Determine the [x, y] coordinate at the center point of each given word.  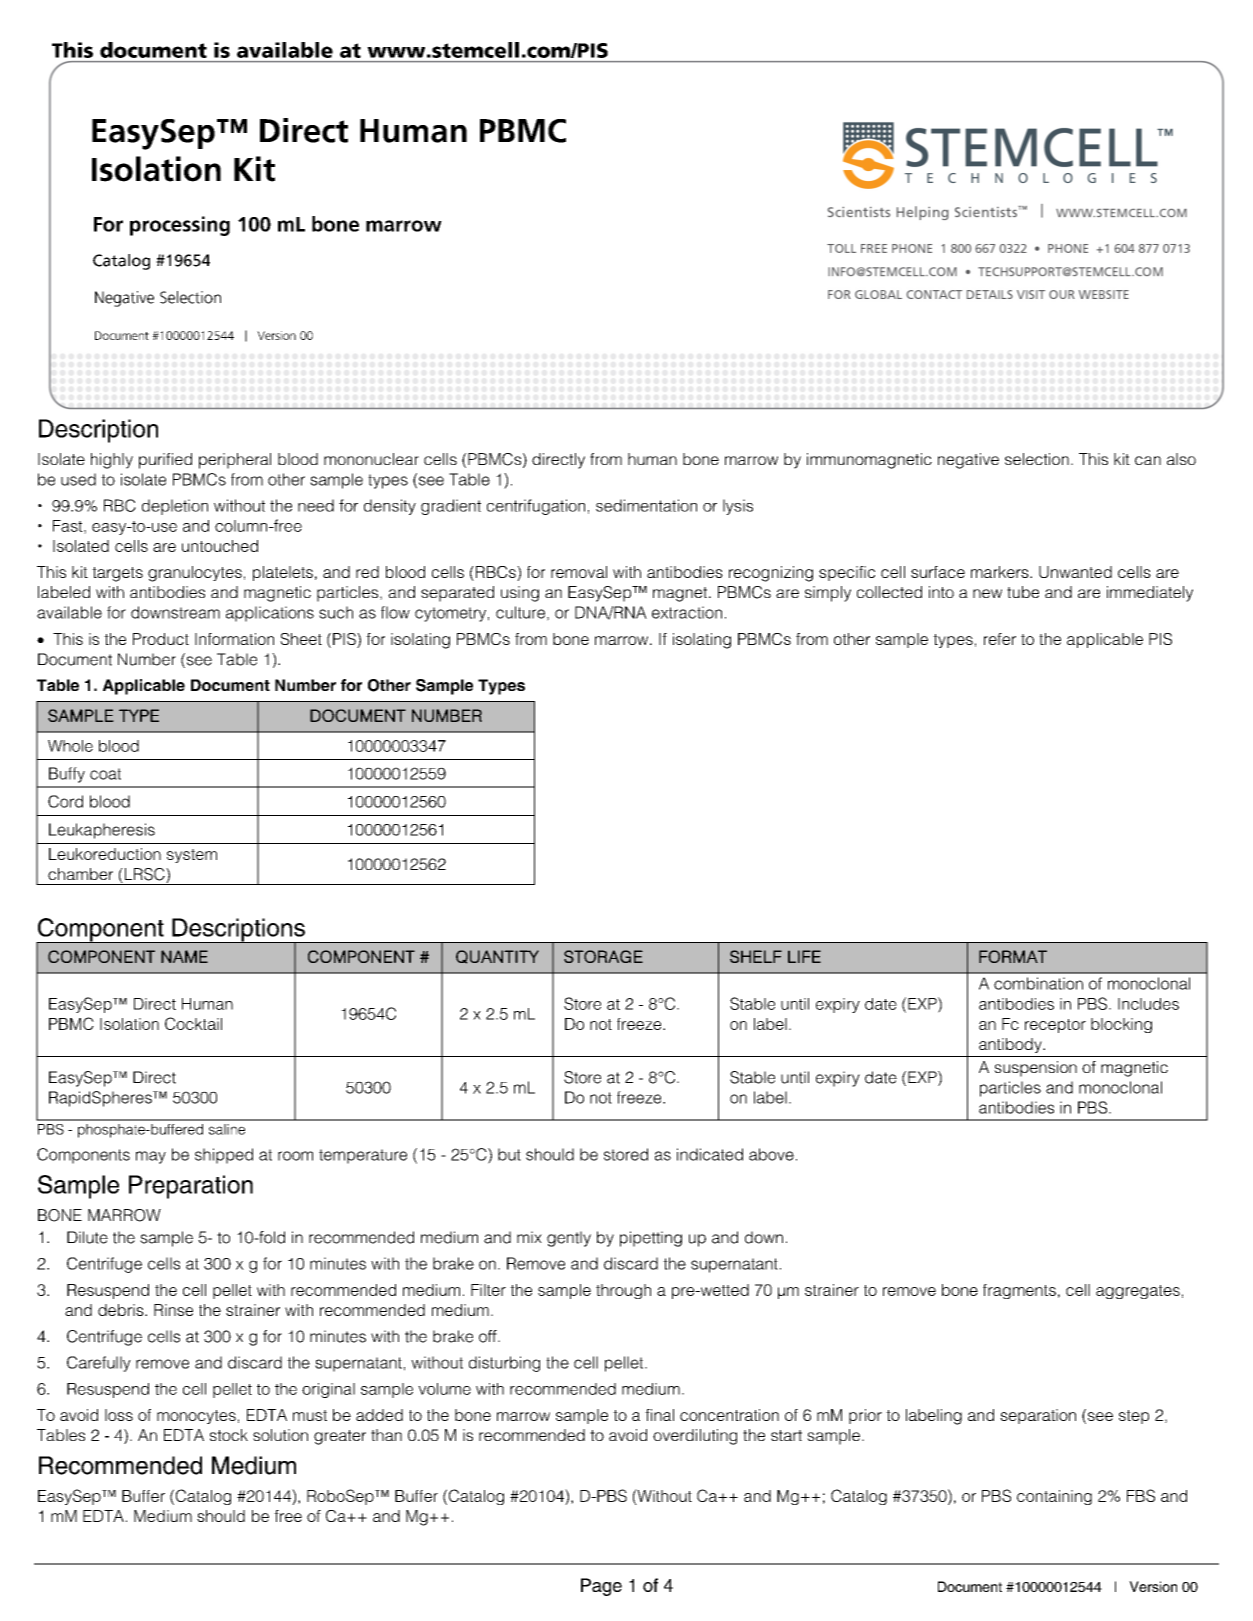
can [1148, 460]
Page [601, 1587]
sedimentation [646, 505]
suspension [1035, 1069]
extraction [687, 612]
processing [180, 226]
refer [1000, 639]
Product [161, 639]
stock [229, 1435]
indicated [710, 1154]
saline [227, 1129]
